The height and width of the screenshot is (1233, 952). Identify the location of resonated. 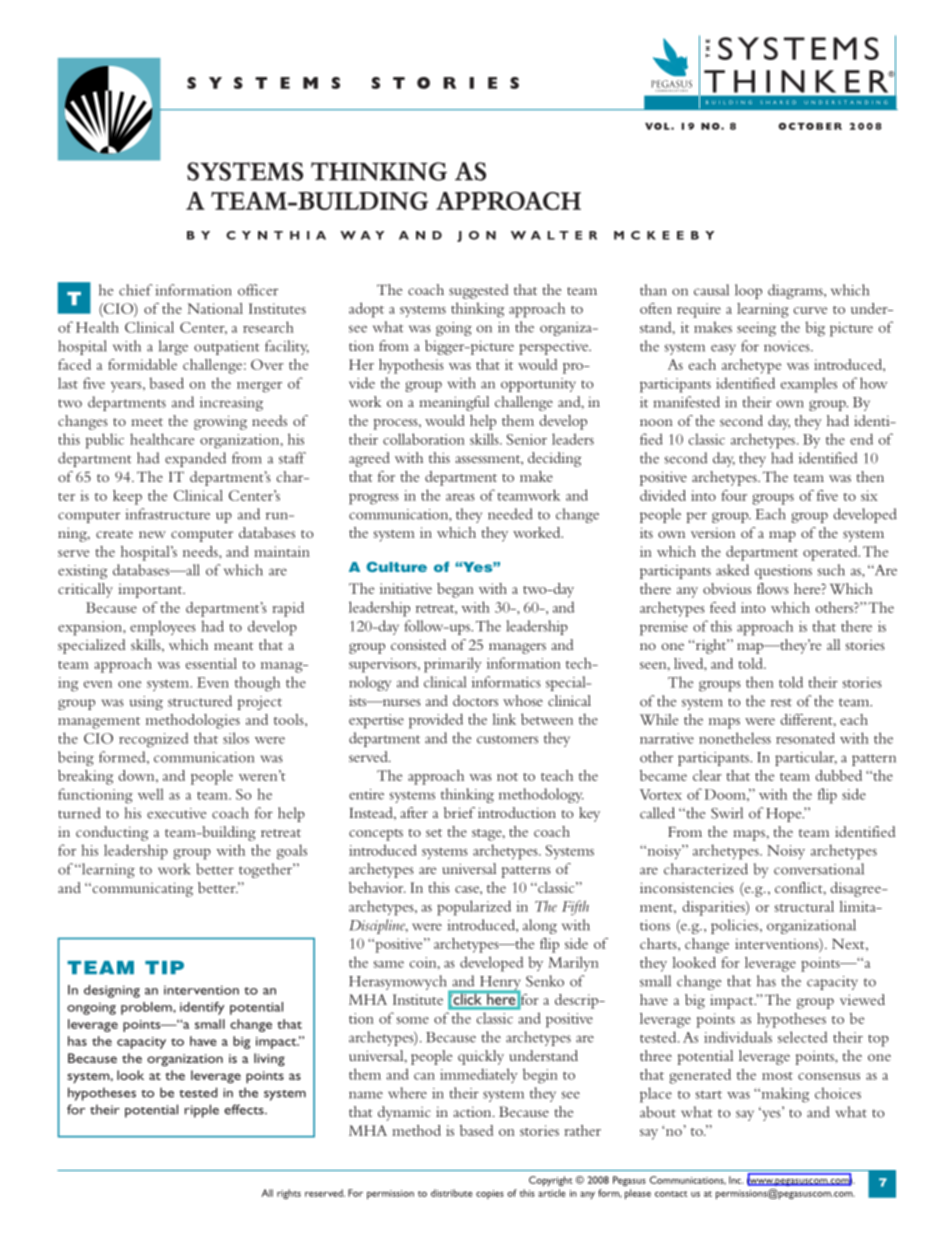
(805, 738).
